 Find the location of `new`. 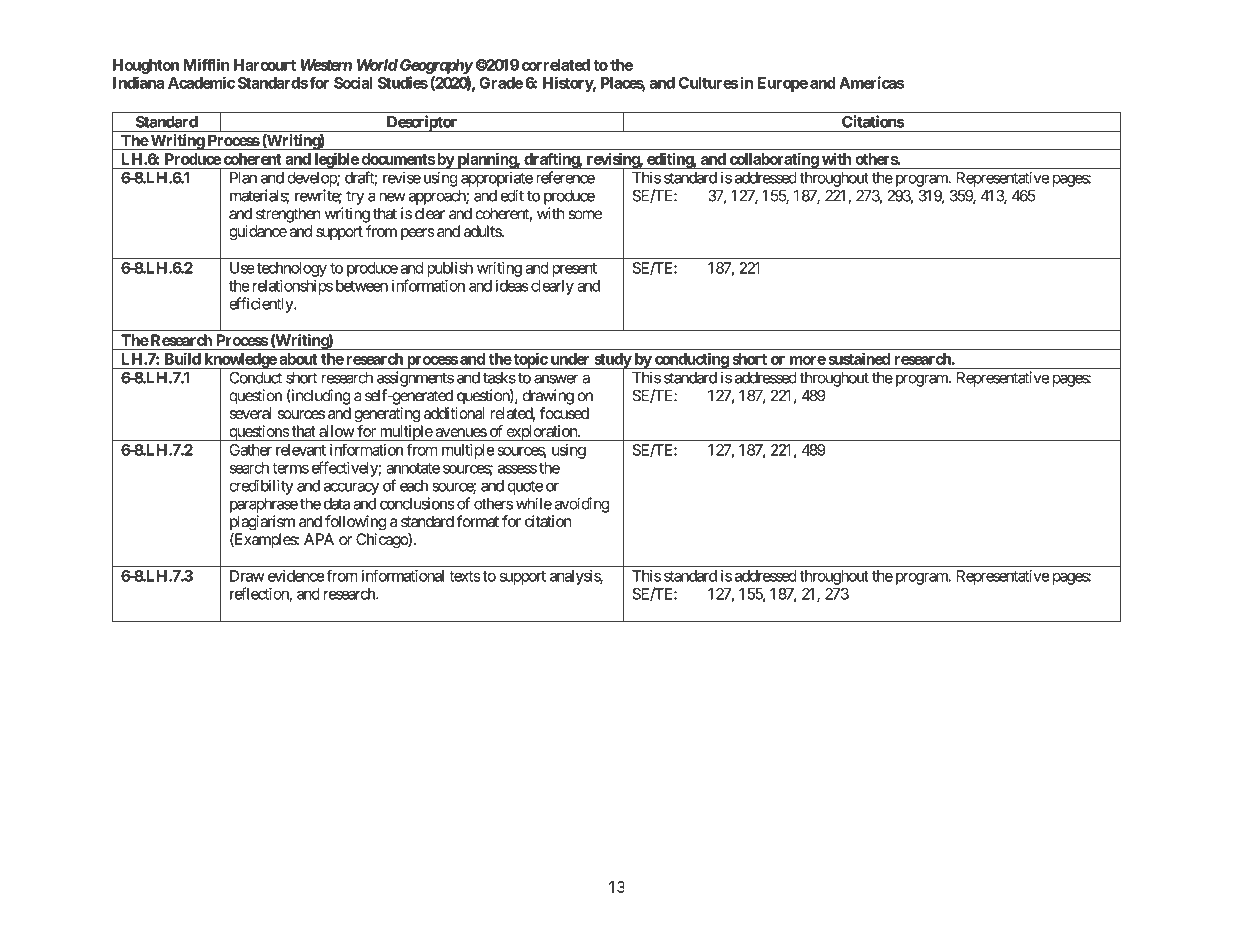

new is located at coordinates (392, 197).
